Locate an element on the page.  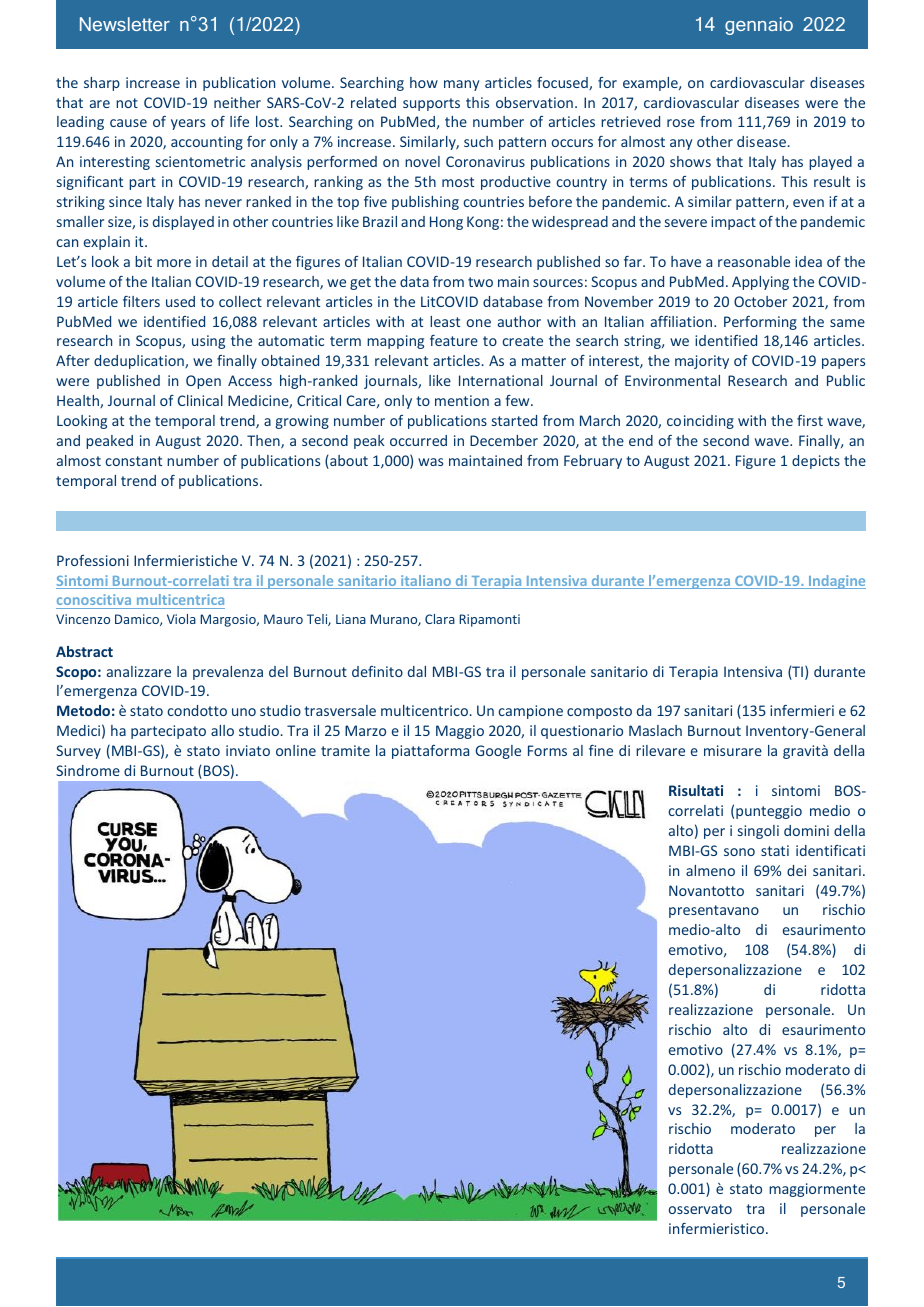
Maslach is located at coordinates (655, 730).
